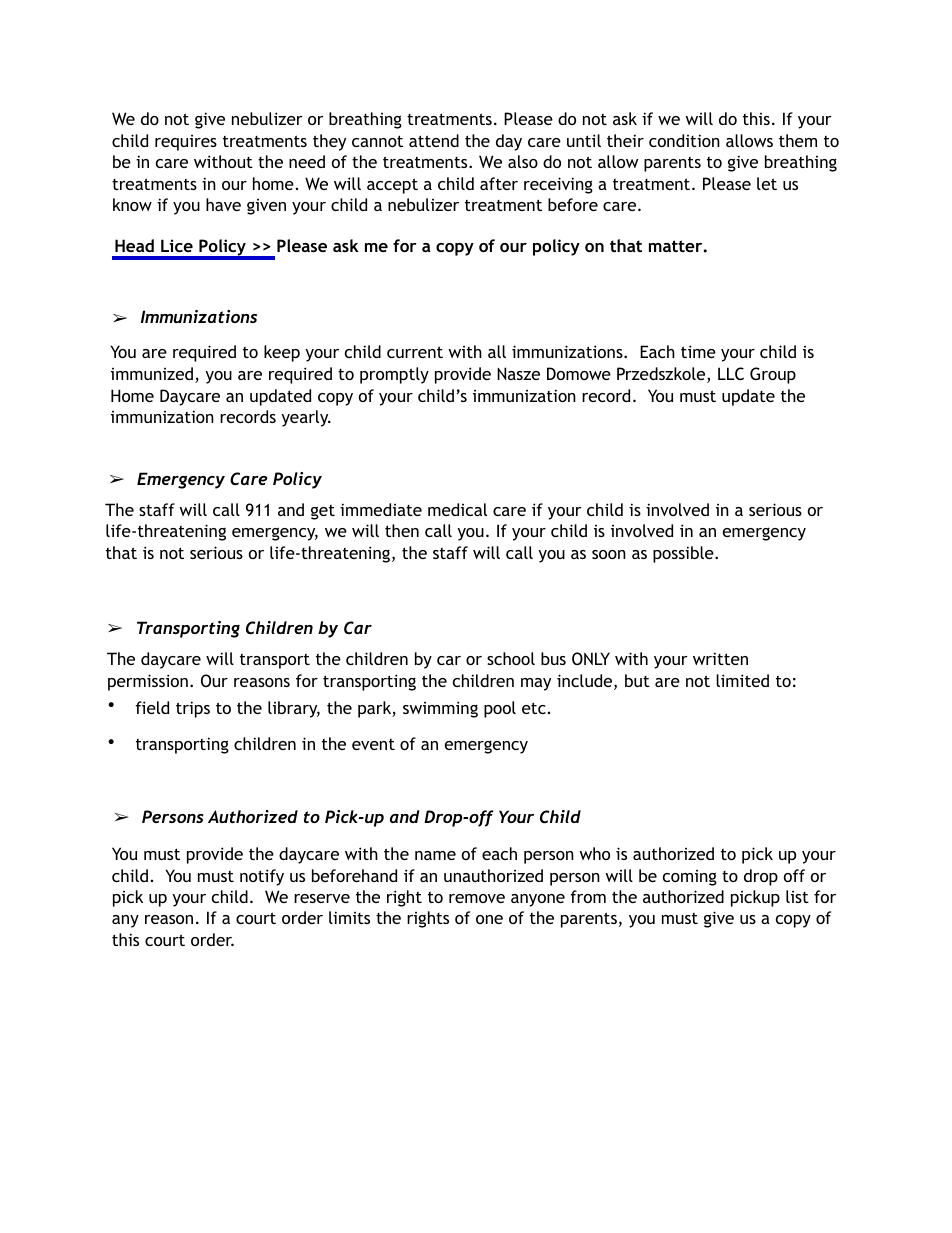 Image resolution: width=952 pixels, height=1233 pixels. I want to click on LLC, so click(731, 373).
